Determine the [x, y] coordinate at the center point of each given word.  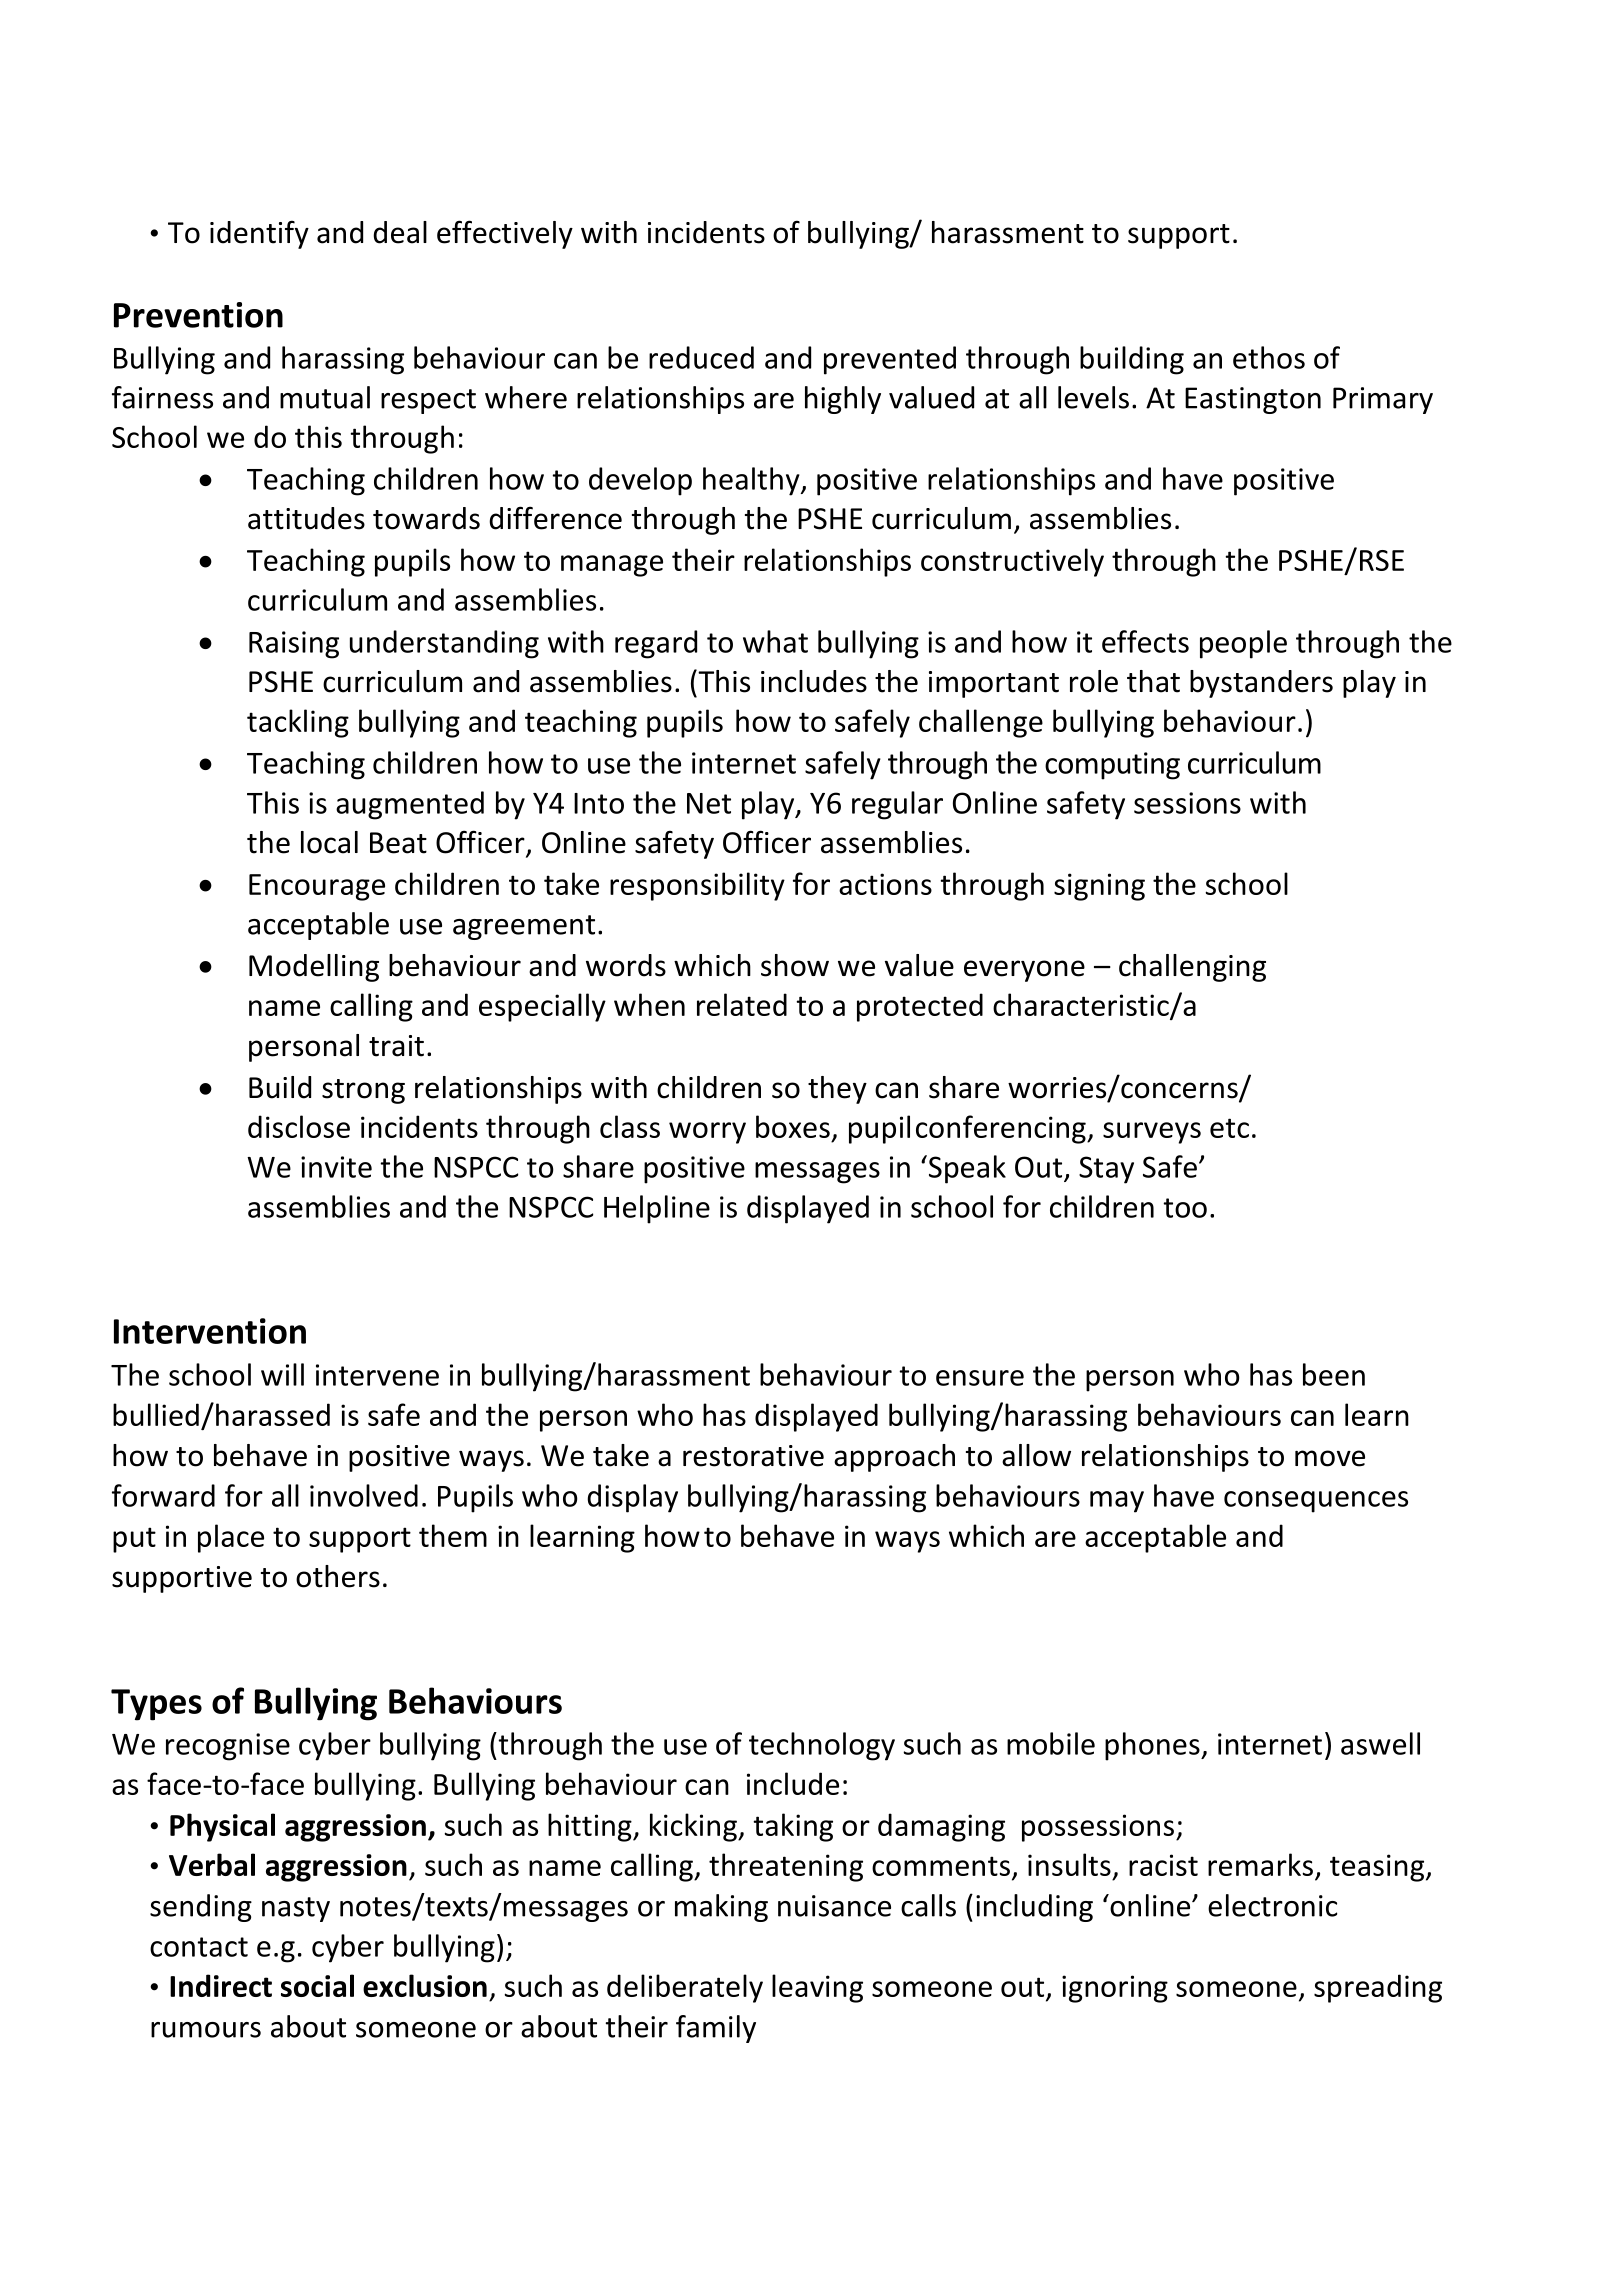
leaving [817, 1988]
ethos [1269, 357]
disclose [299, 1126]
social [317, 1985]
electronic [1272, 1905]
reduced [701, 357]
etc [1229, 1128]
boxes [793, 1126]
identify [259, 234]
